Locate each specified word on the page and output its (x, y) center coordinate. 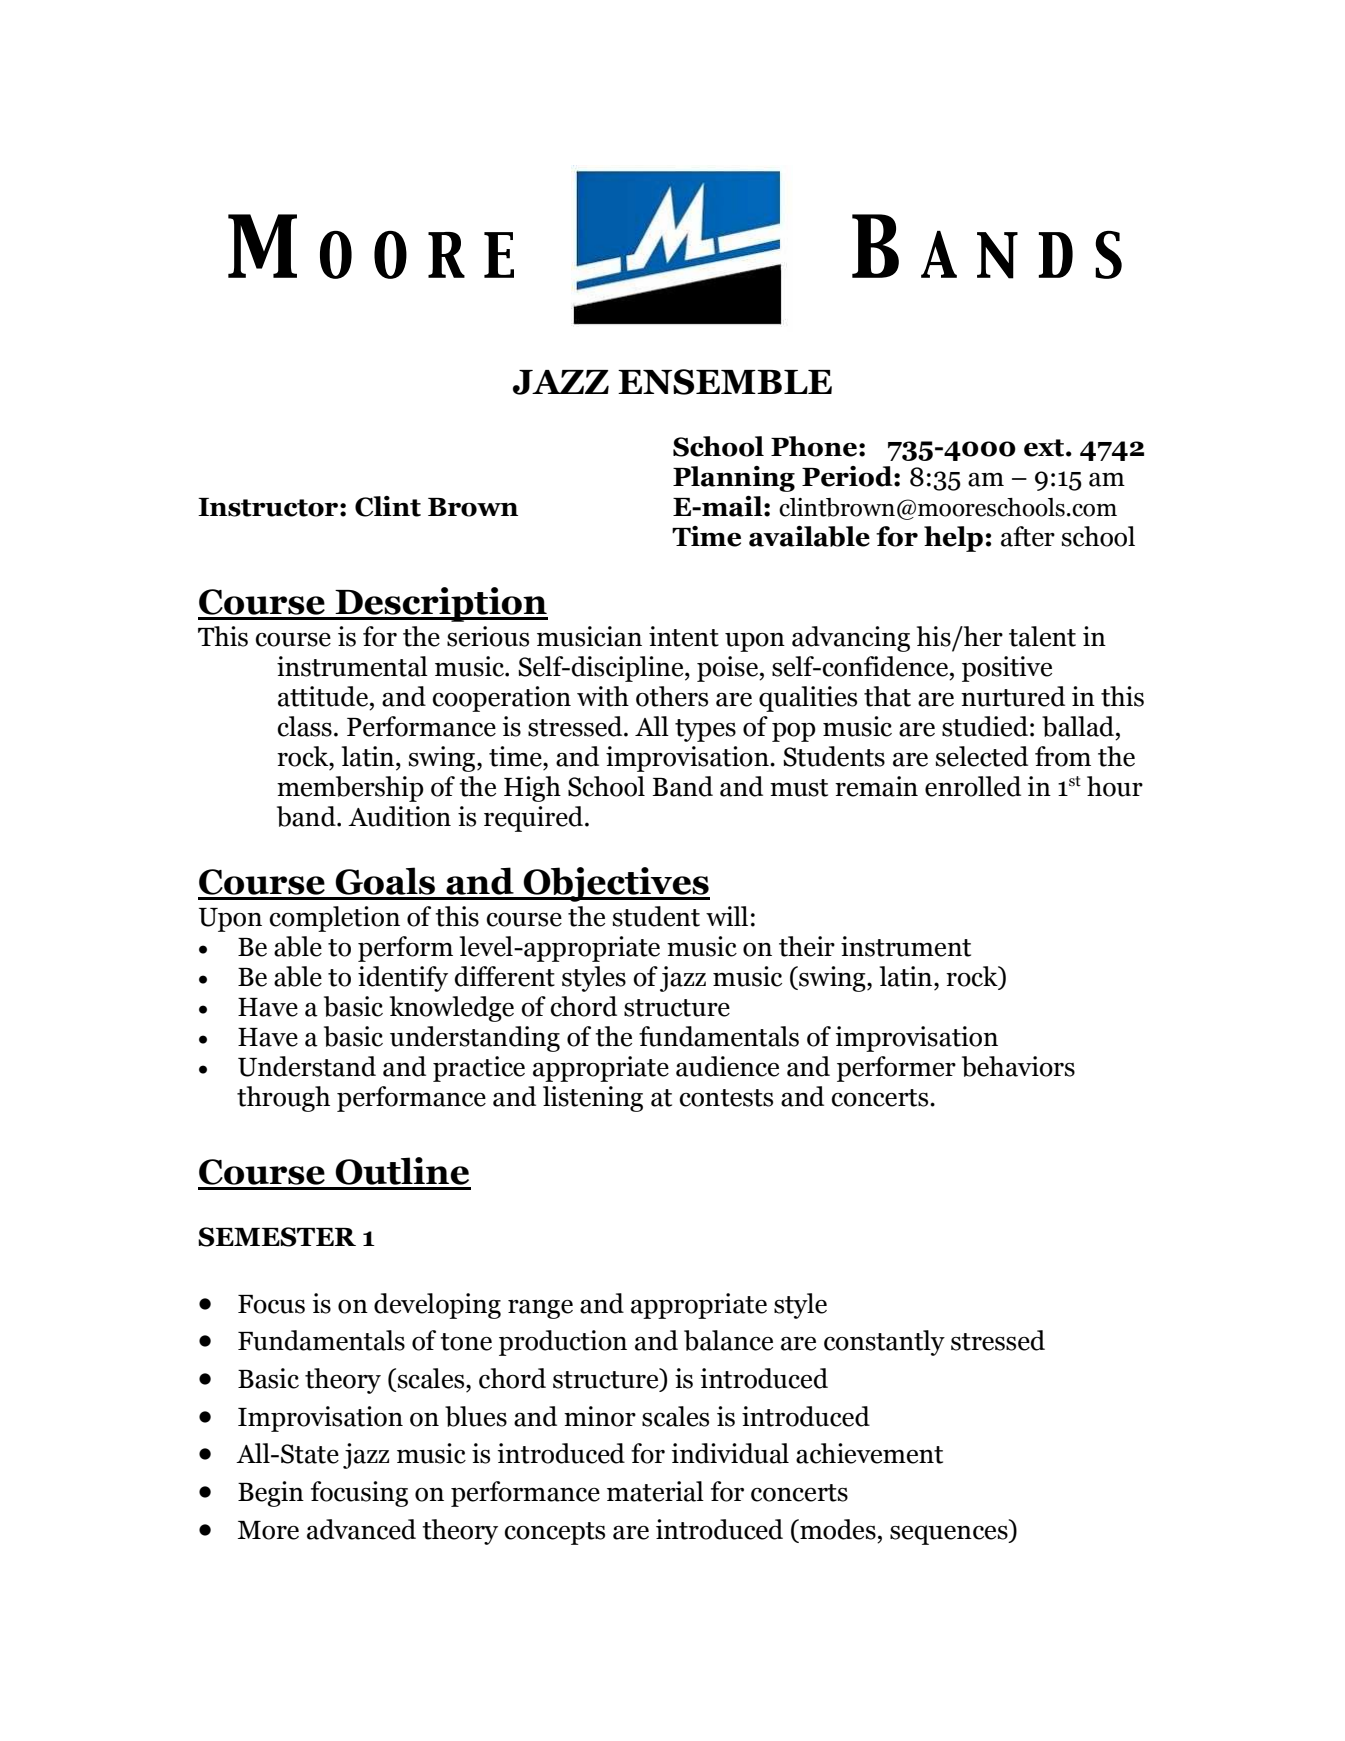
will (727, 916)
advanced (361, 1529)
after (1028, 536)
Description (440, 604)
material (655, 1491)
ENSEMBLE (725, 382)
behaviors (1018, 1066)
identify (403, 979)
